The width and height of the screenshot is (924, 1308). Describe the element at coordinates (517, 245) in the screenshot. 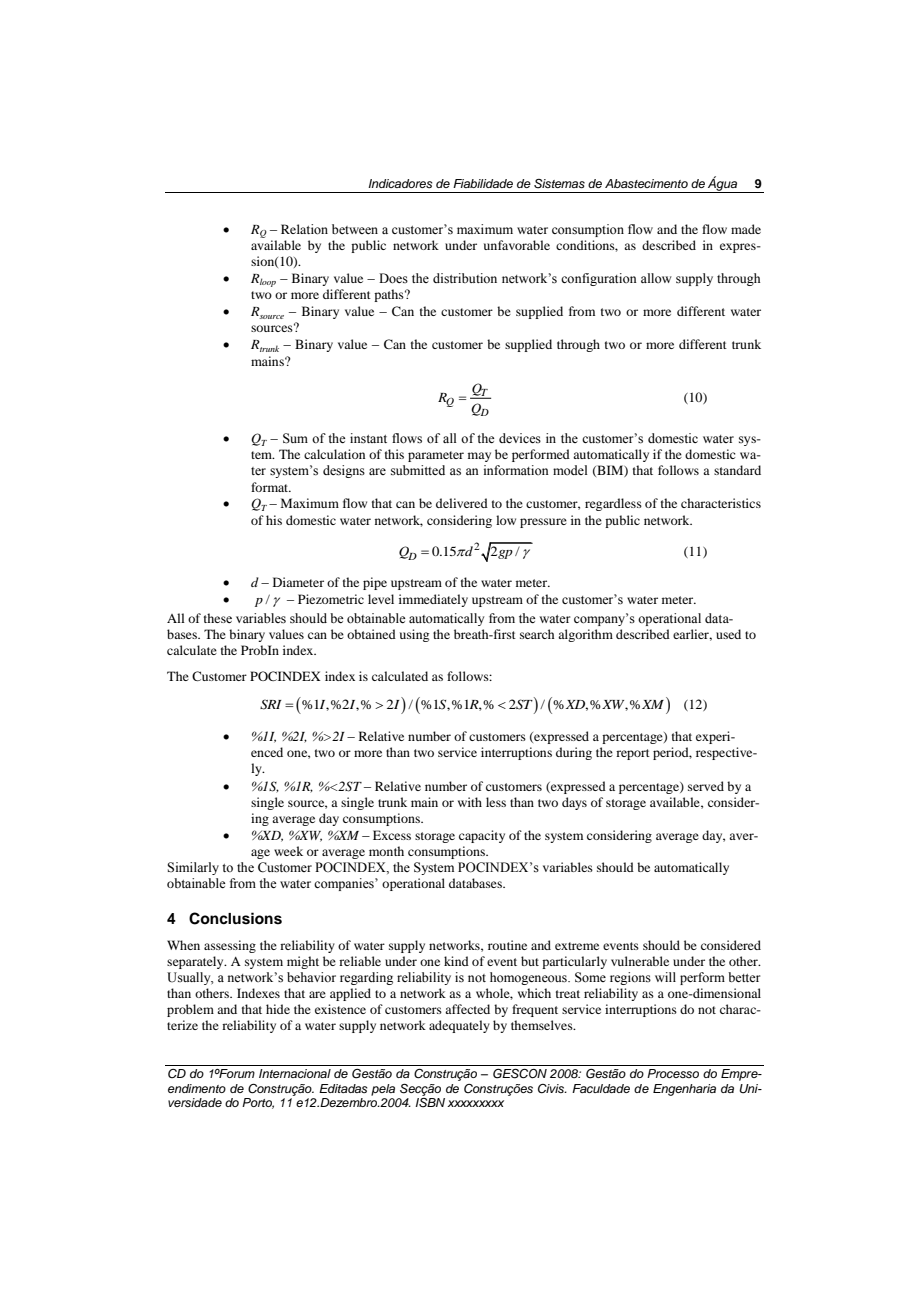

I see `unfavorable` at that location.
